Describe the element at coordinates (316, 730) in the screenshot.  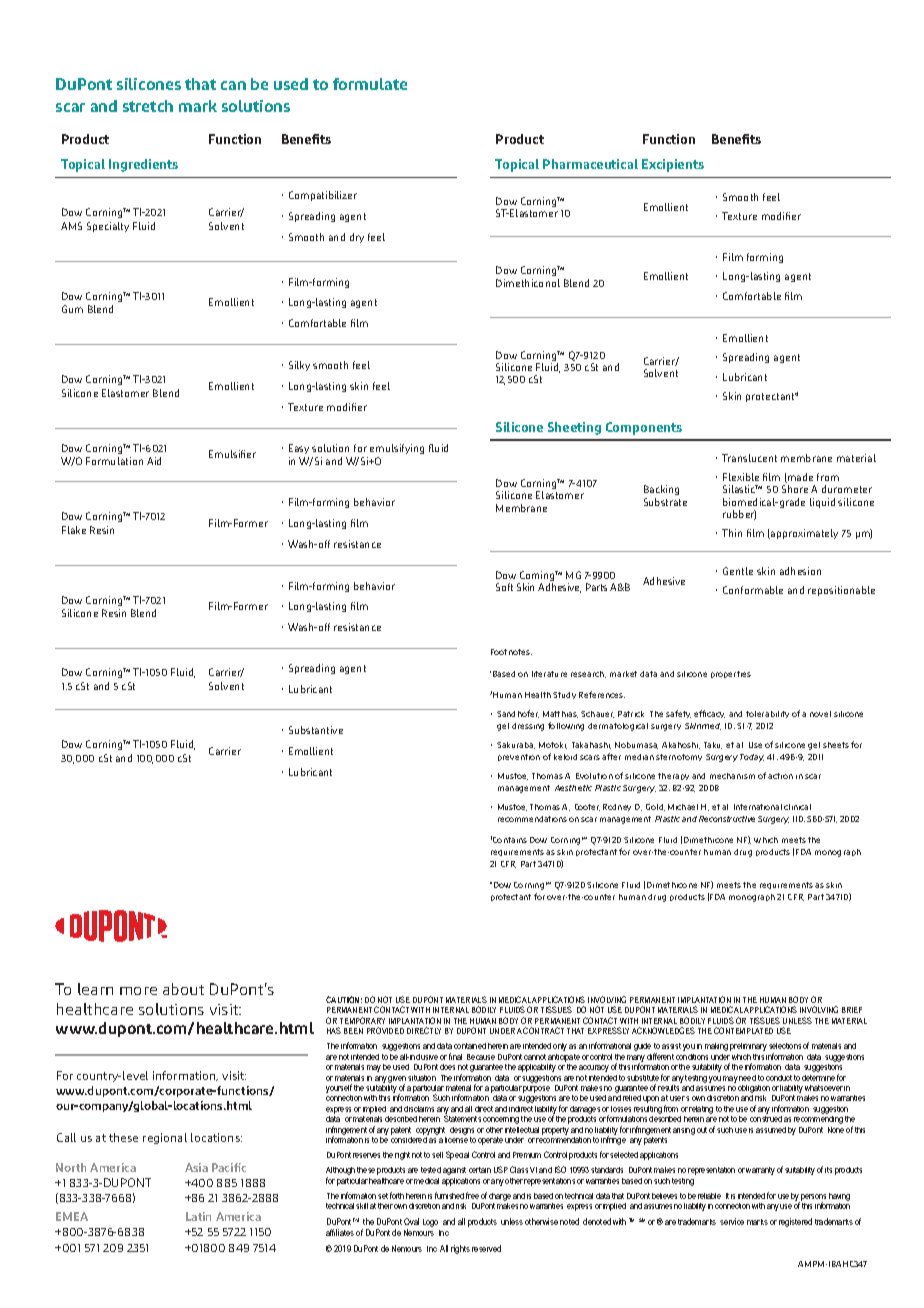
I see `Substantive` at that location.
